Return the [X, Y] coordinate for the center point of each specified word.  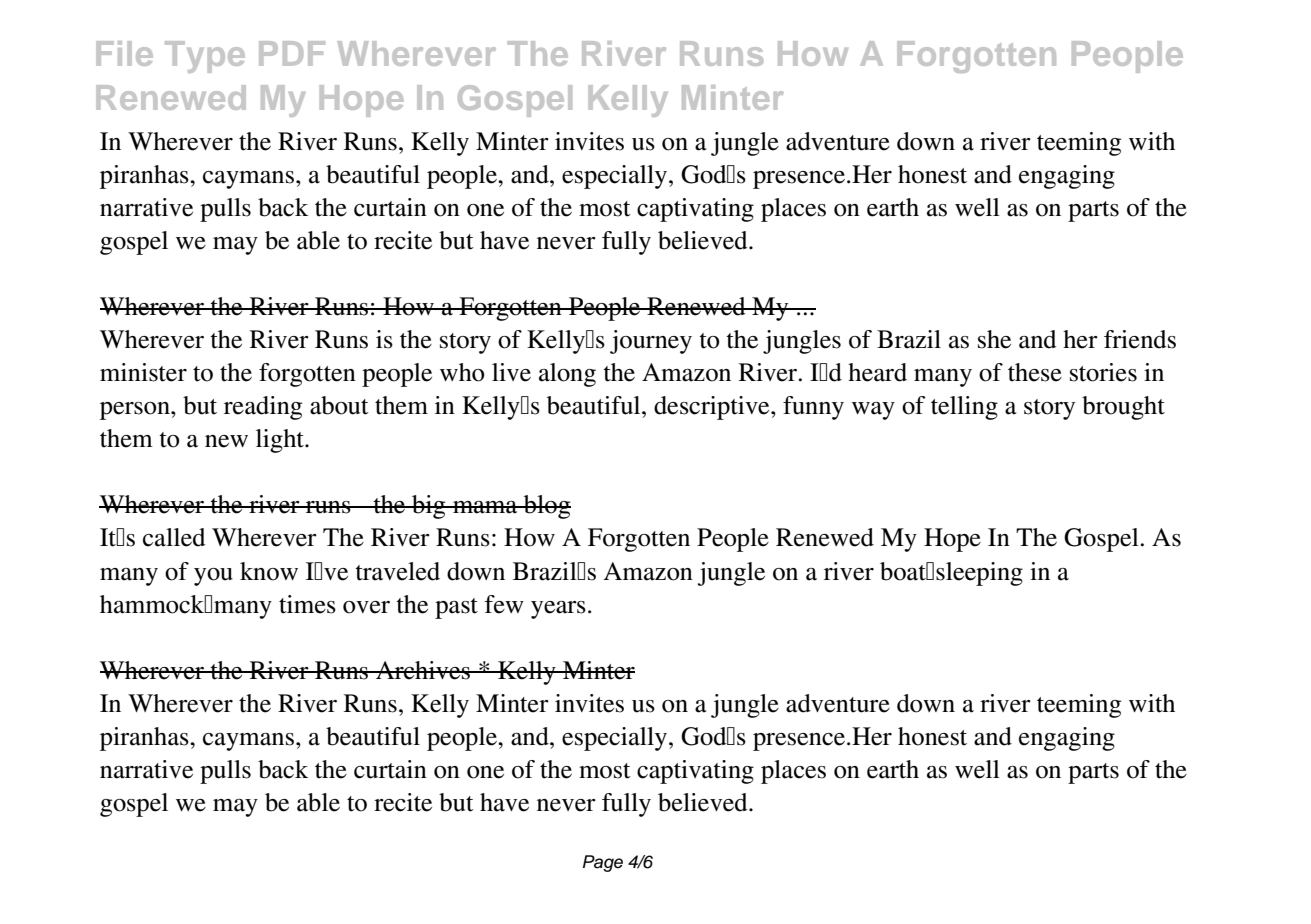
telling [964, 408]
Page [603, 863]
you [213, 577]
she [994, 339]
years [558, 610]
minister [143, 372]
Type [205, 57]
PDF [292, 53]
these [1035, 372]
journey [651, 342]
